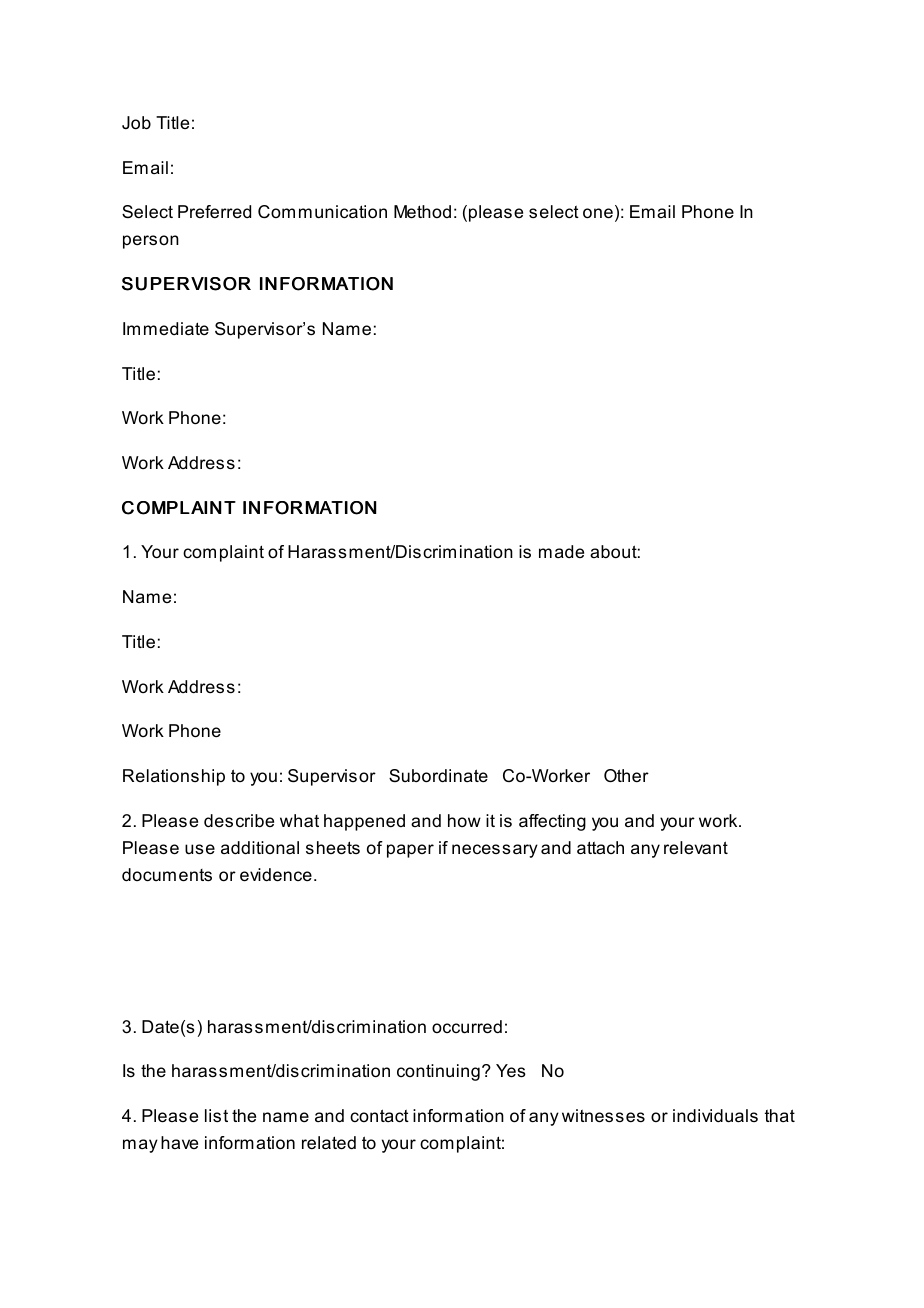 Image resolution: width=924 pixels, height=1308 pixels. Describe the element at coordinates (715, 1116) in the screenshot. I see `individuals` at that location.
